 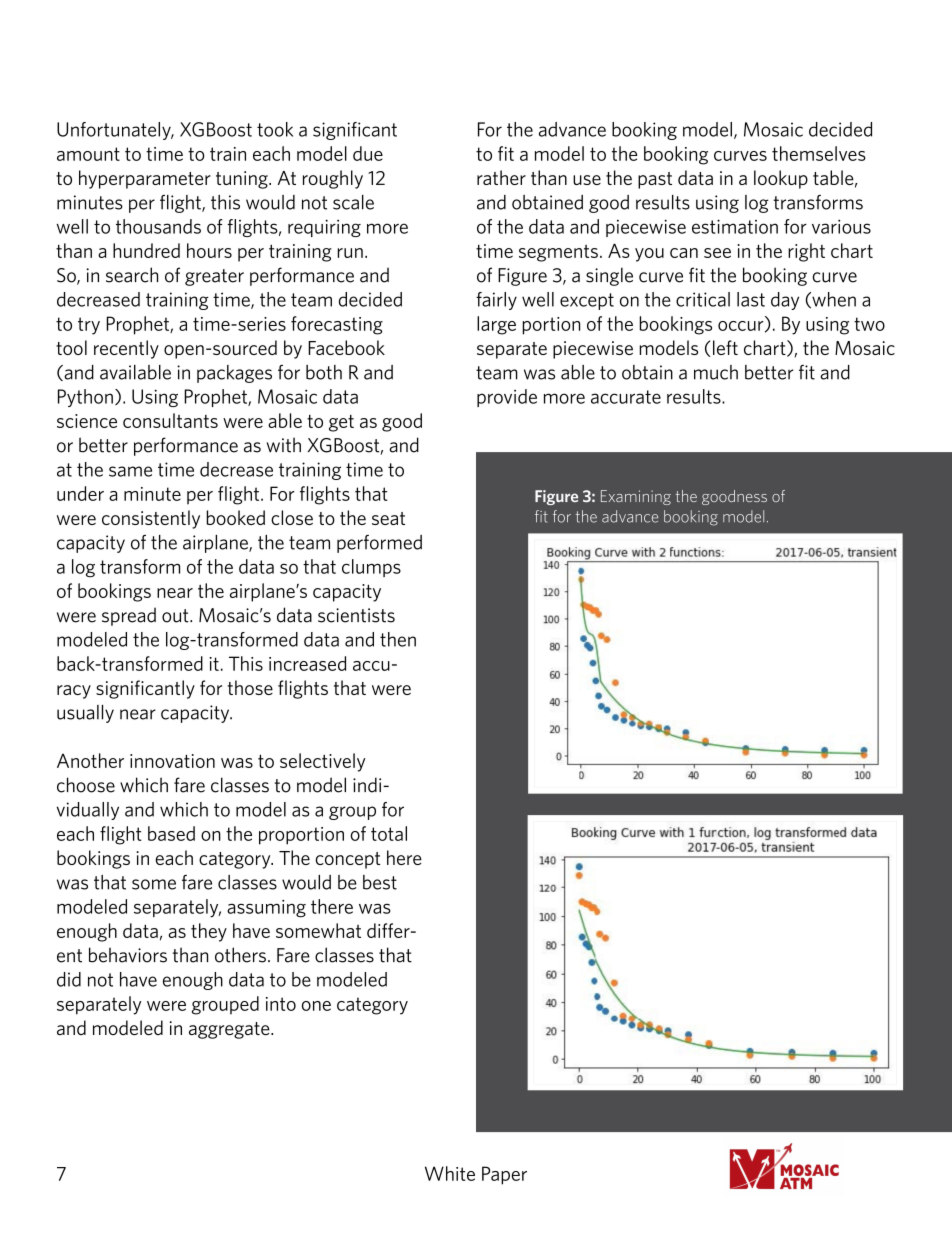 I want to click on total, so click(x=389, y=833).
